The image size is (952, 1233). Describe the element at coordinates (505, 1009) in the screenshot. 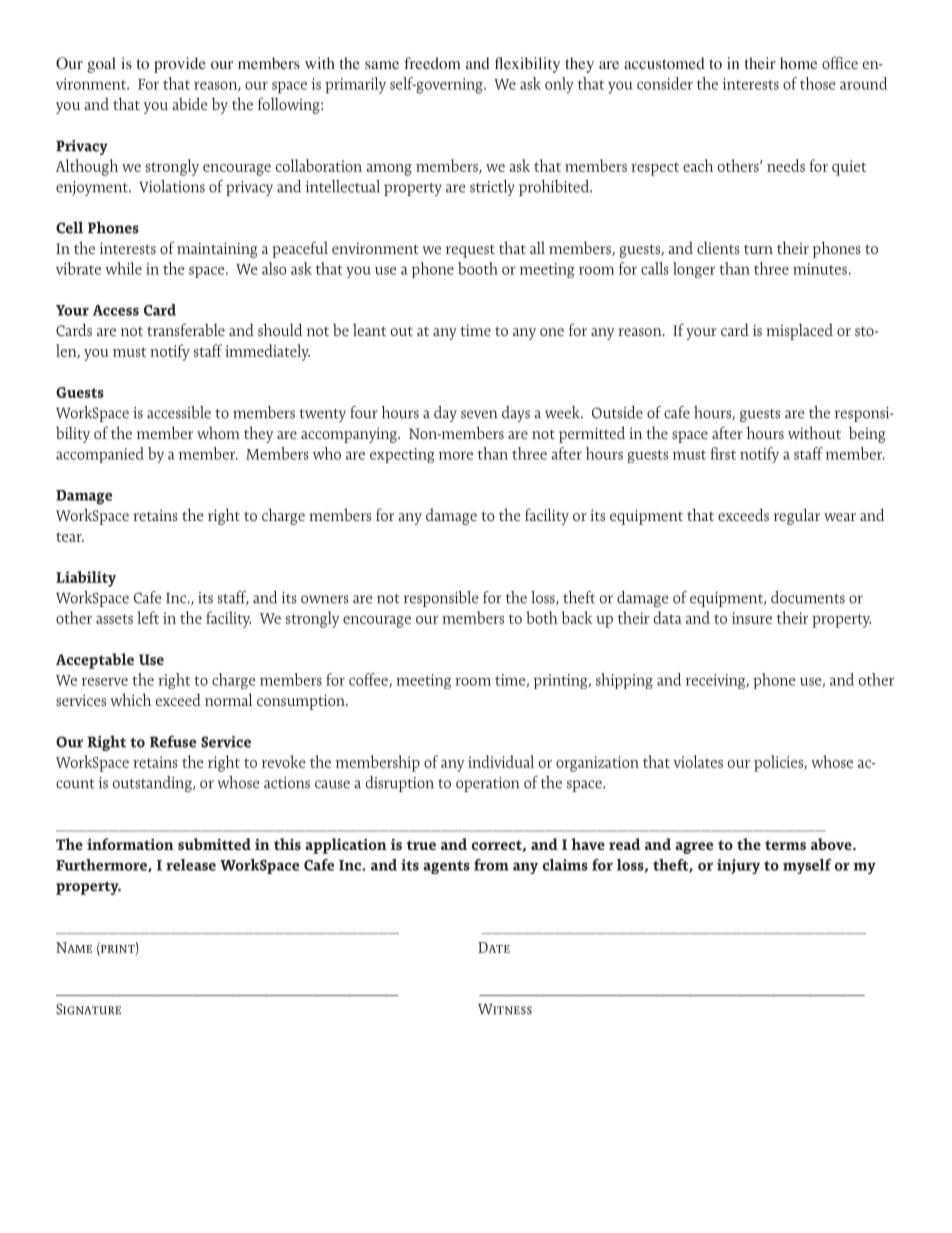

I see `Witness` at that location.
